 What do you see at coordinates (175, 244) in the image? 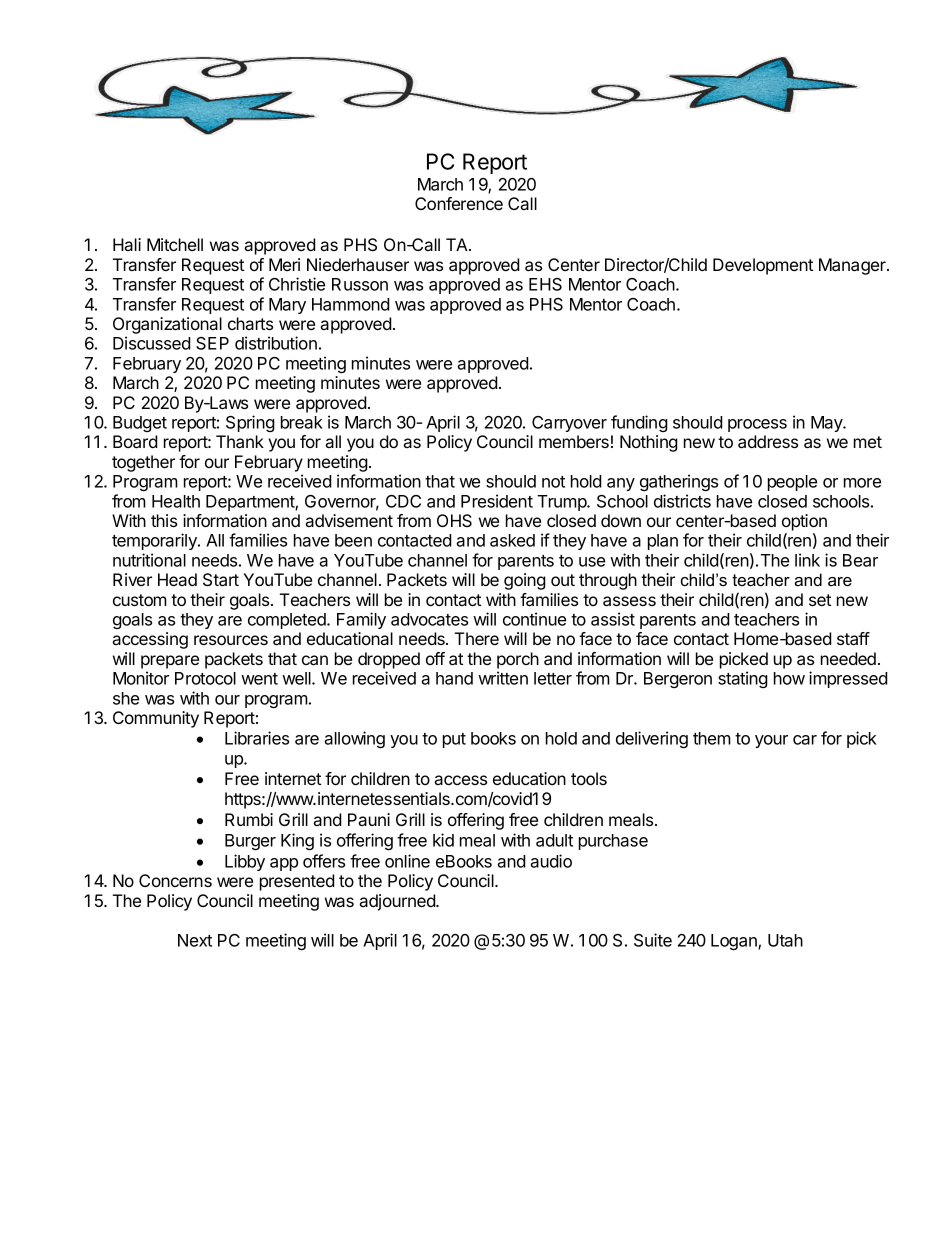
I see `Mitchell` at bounding box center [175, 244].
